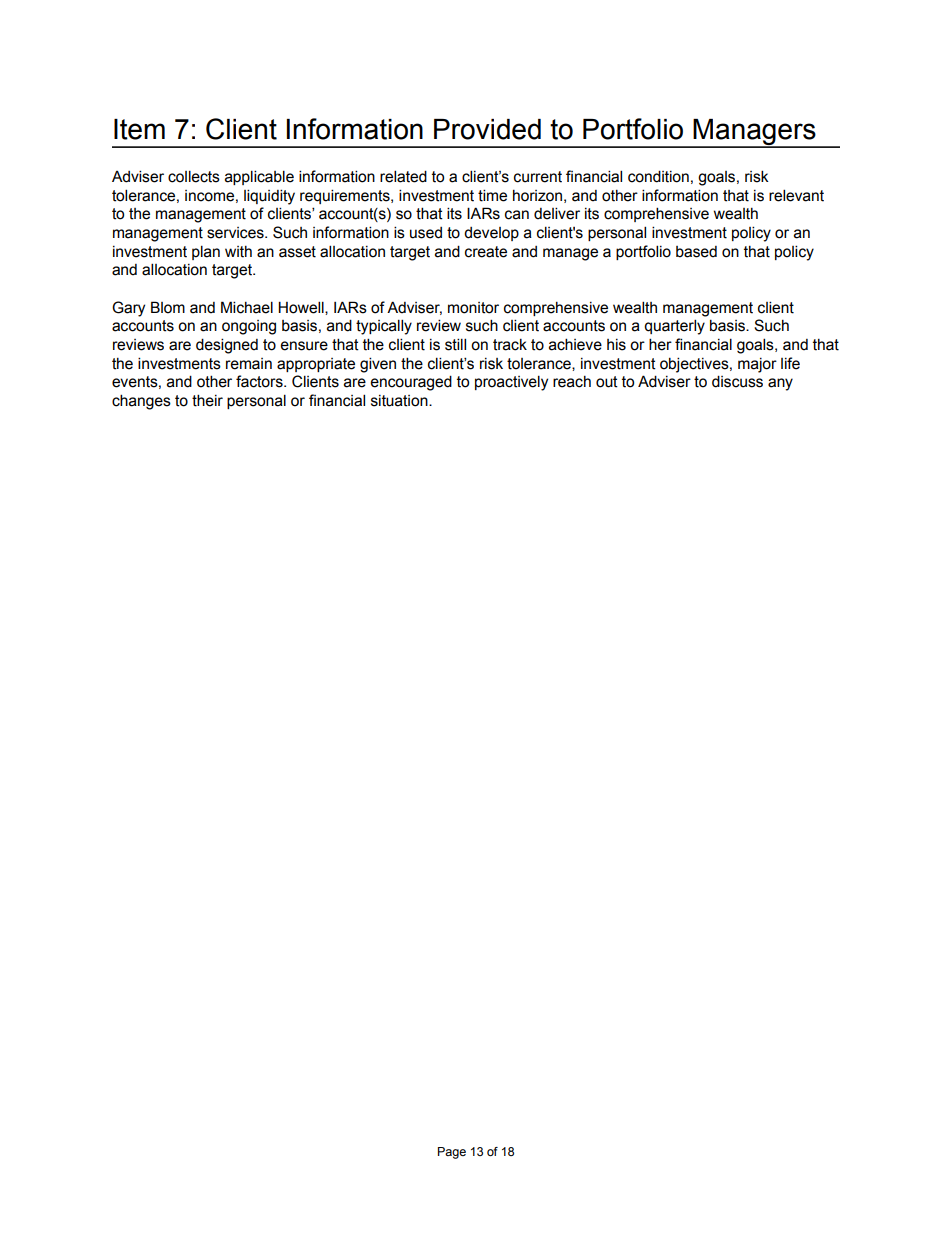 This page has height=1233, width=952. I want to click on out, so click(607, 382).
